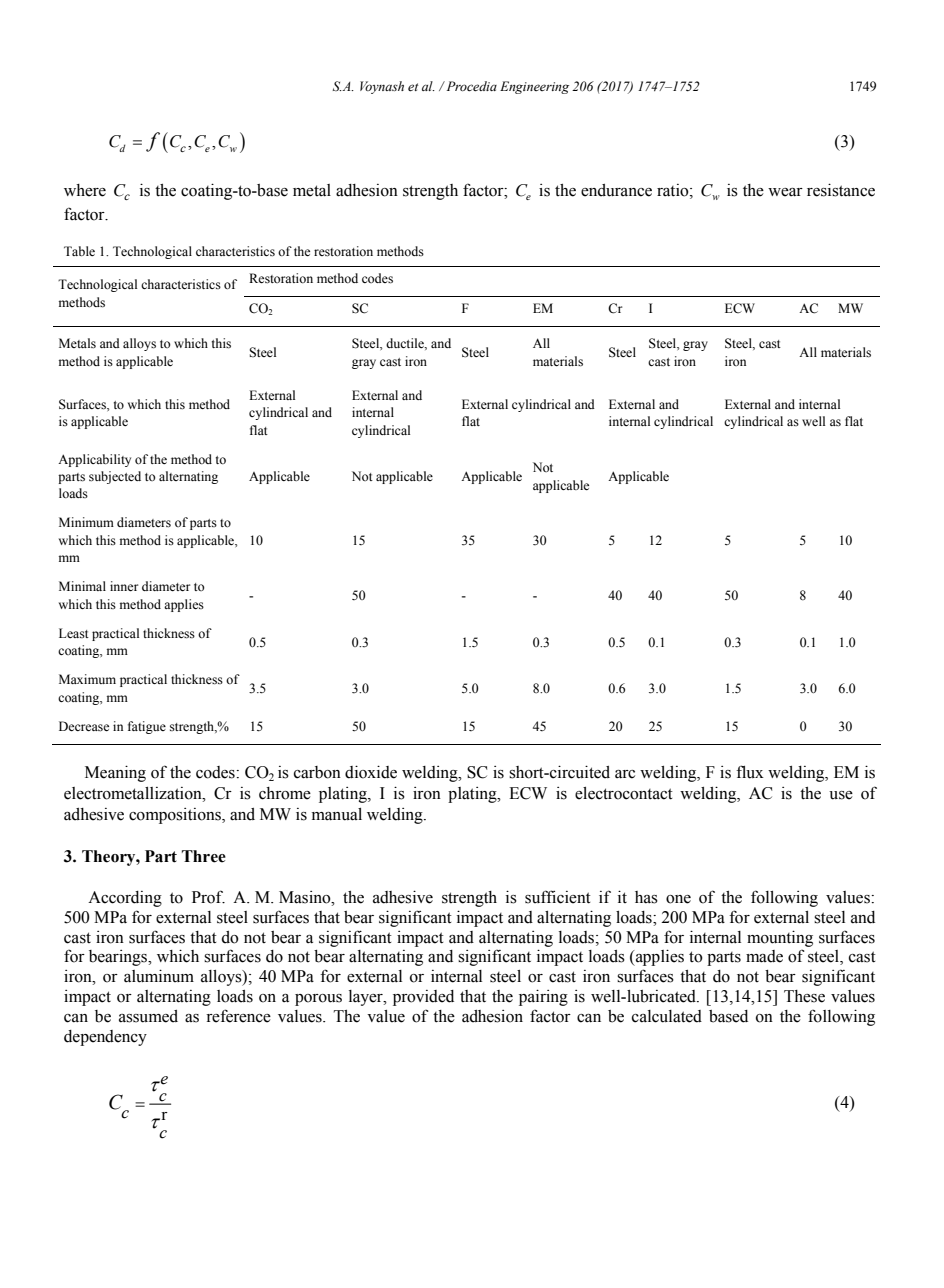  What do you see at coordinates (750, 772) in the document?
I see `flux` at bounding box center [750, 772].
